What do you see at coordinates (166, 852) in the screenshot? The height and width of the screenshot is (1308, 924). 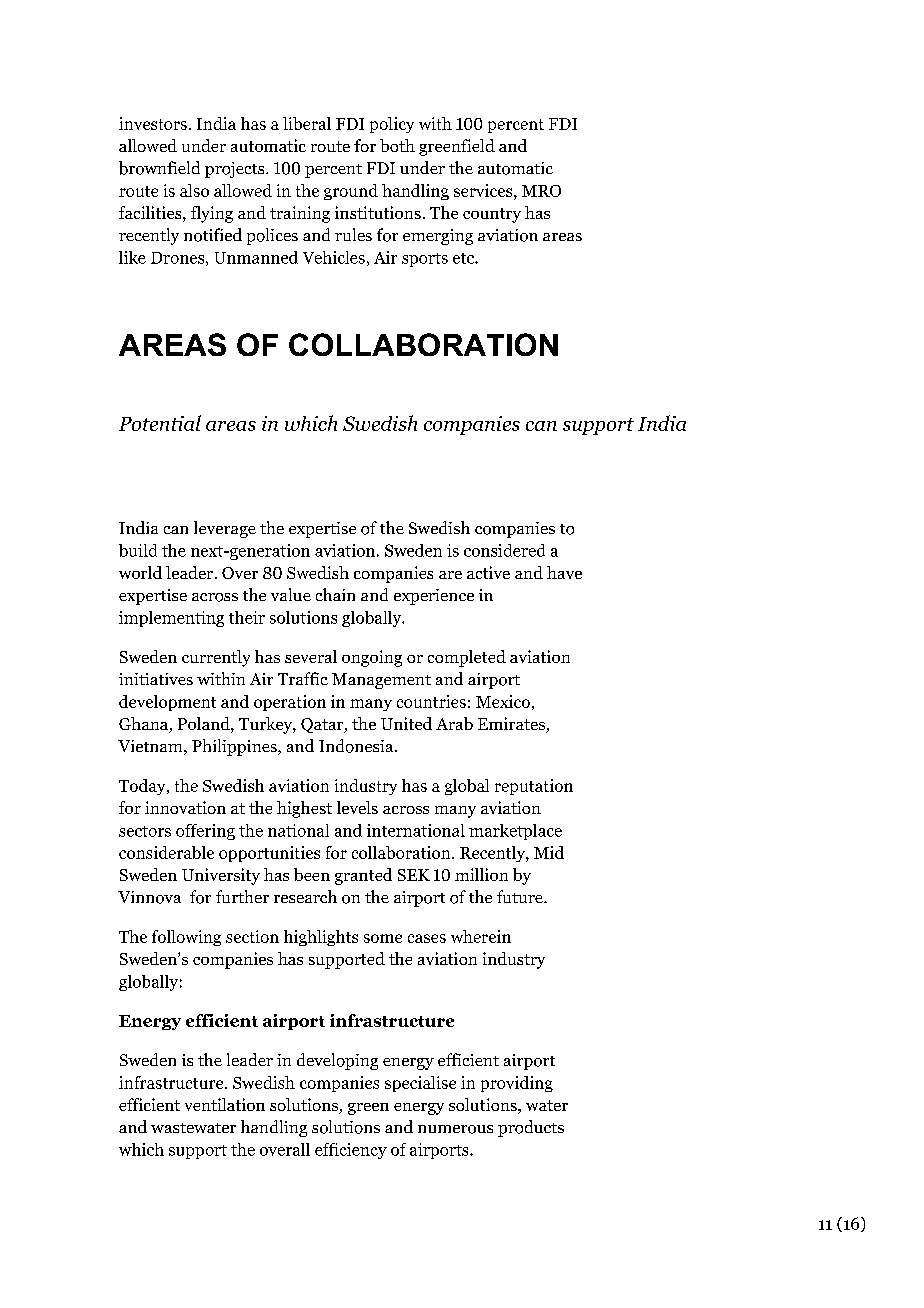 I see `considerable` at bounding box center [166, 852].
